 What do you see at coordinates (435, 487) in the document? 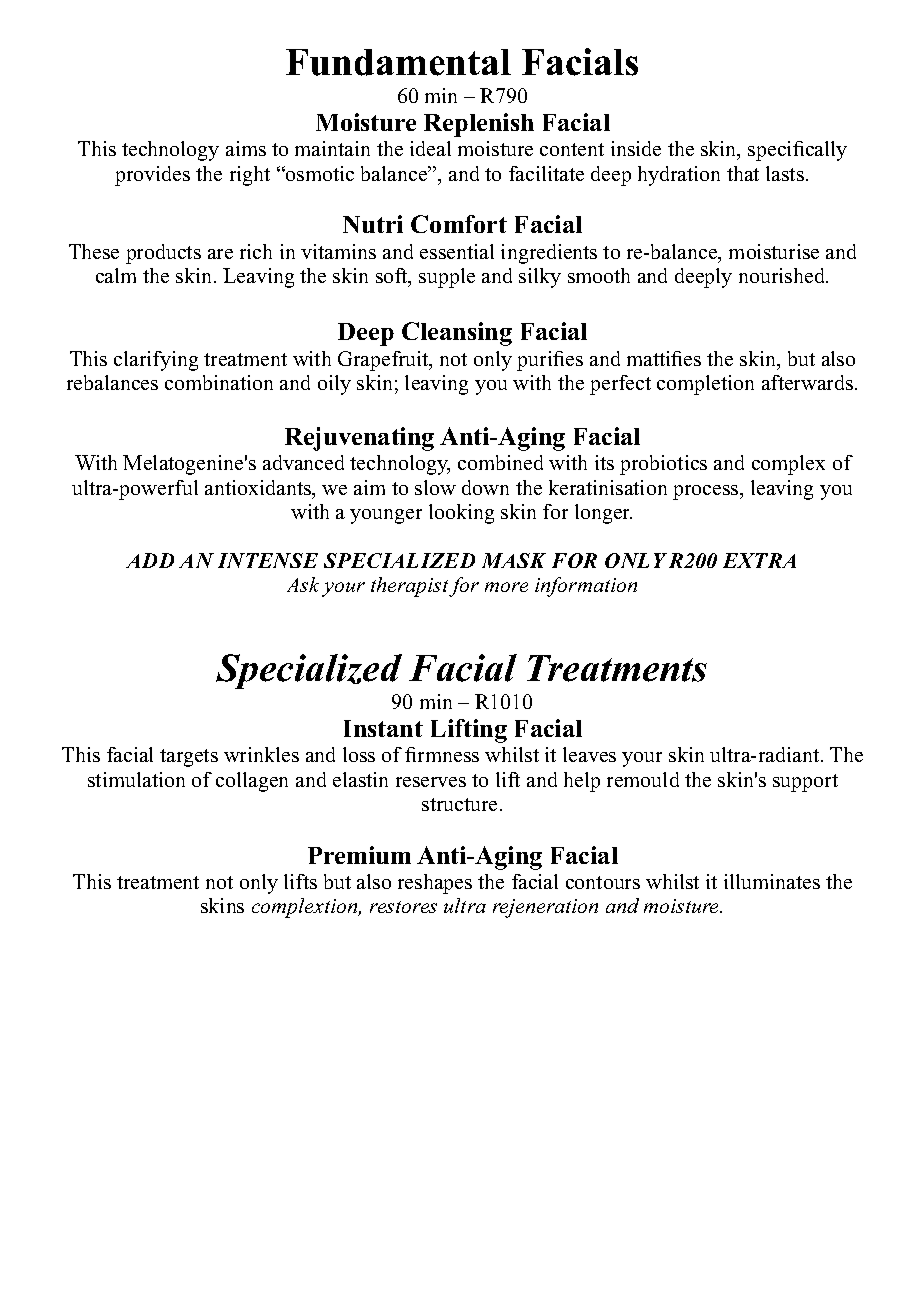
I see `slow` at bounding box center [435, 487].
